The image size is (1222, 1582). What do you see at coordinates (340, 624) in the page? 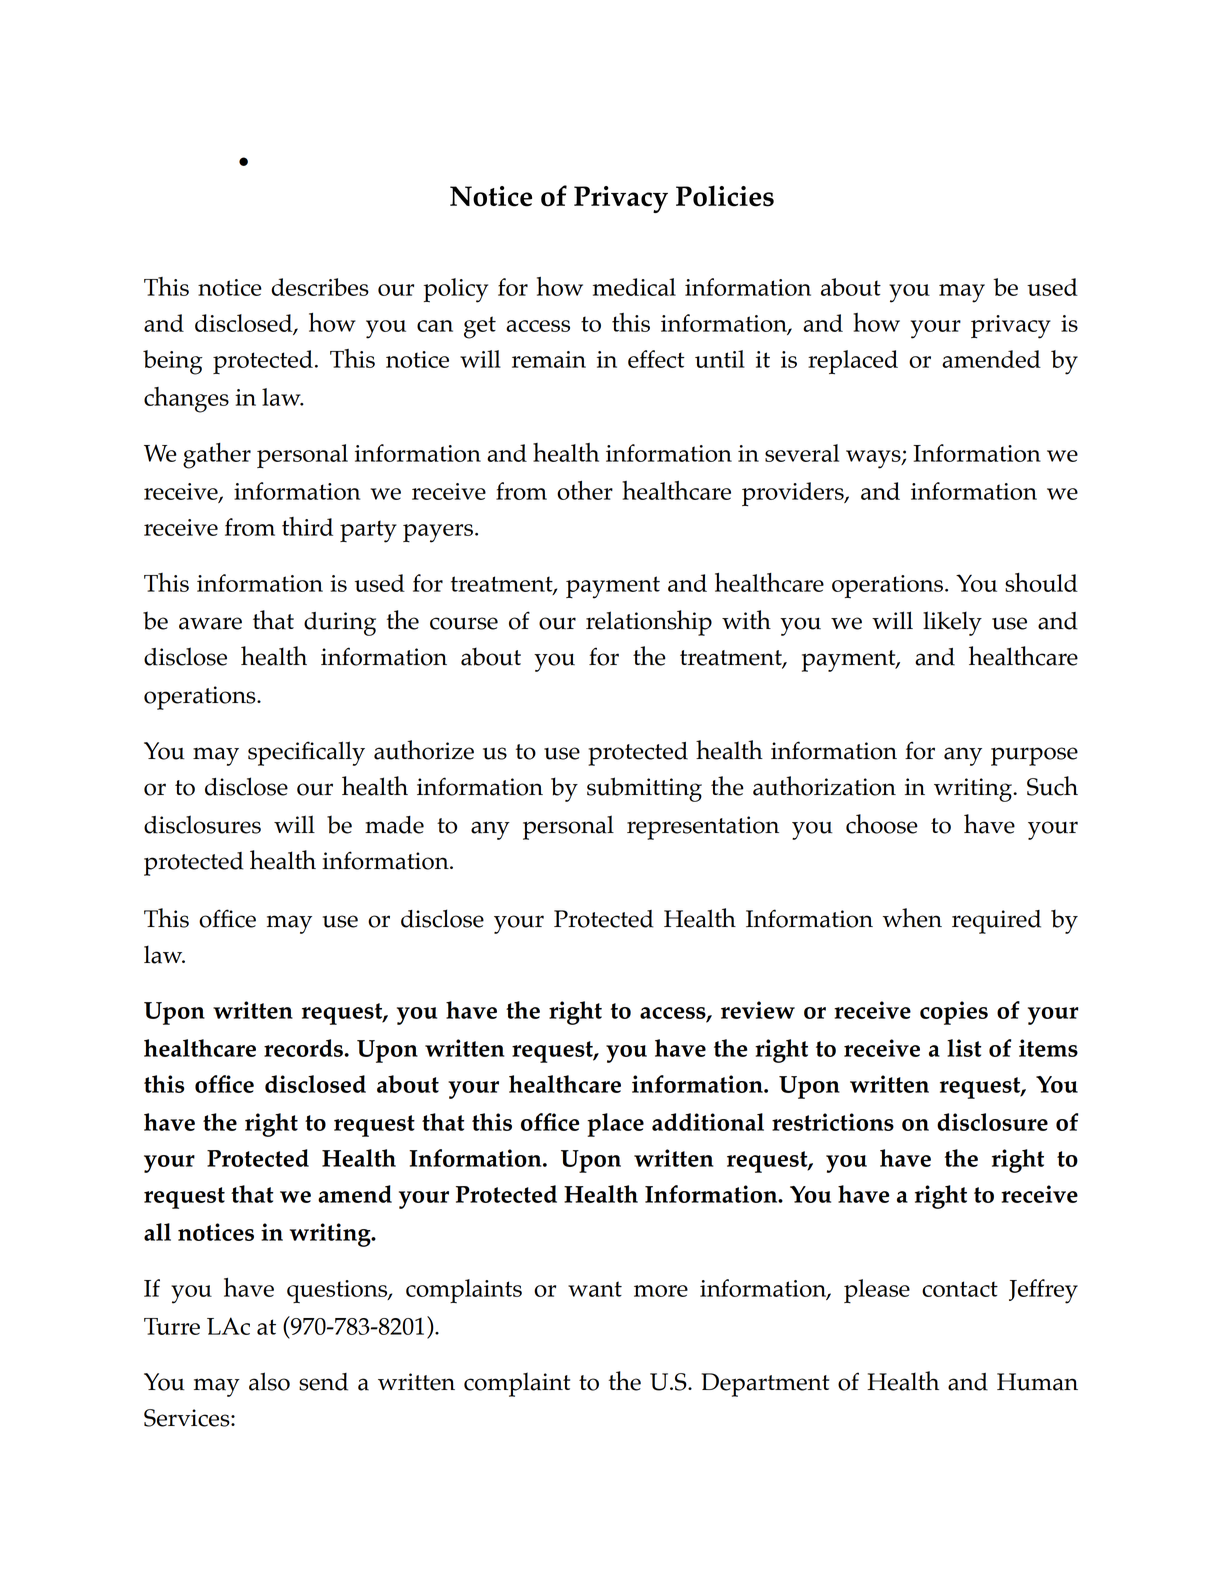
I see `during` at bounding box center [340, 624].
